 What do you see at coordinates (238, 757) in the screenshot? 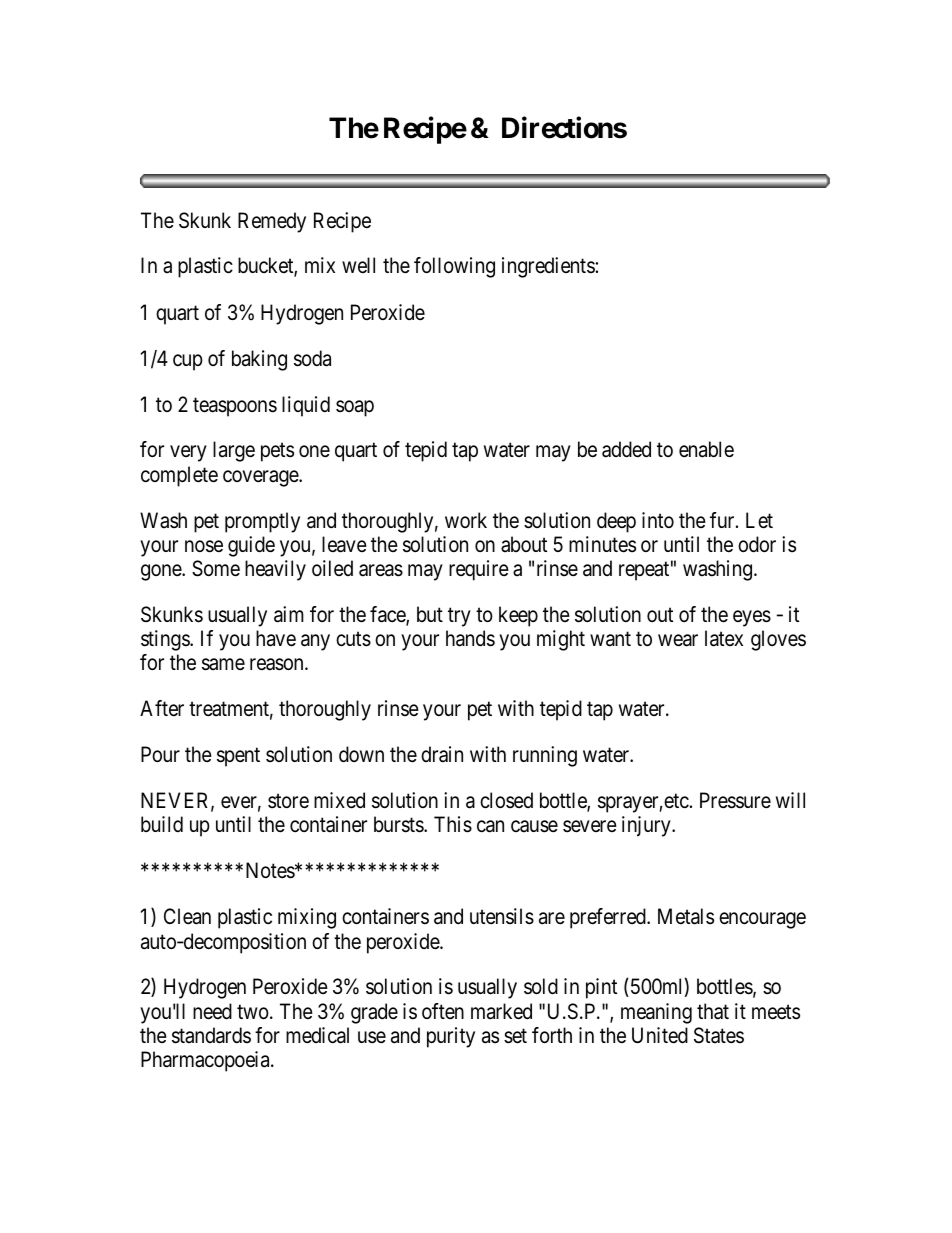
I see `spent` at bounding box center [238, 757].
